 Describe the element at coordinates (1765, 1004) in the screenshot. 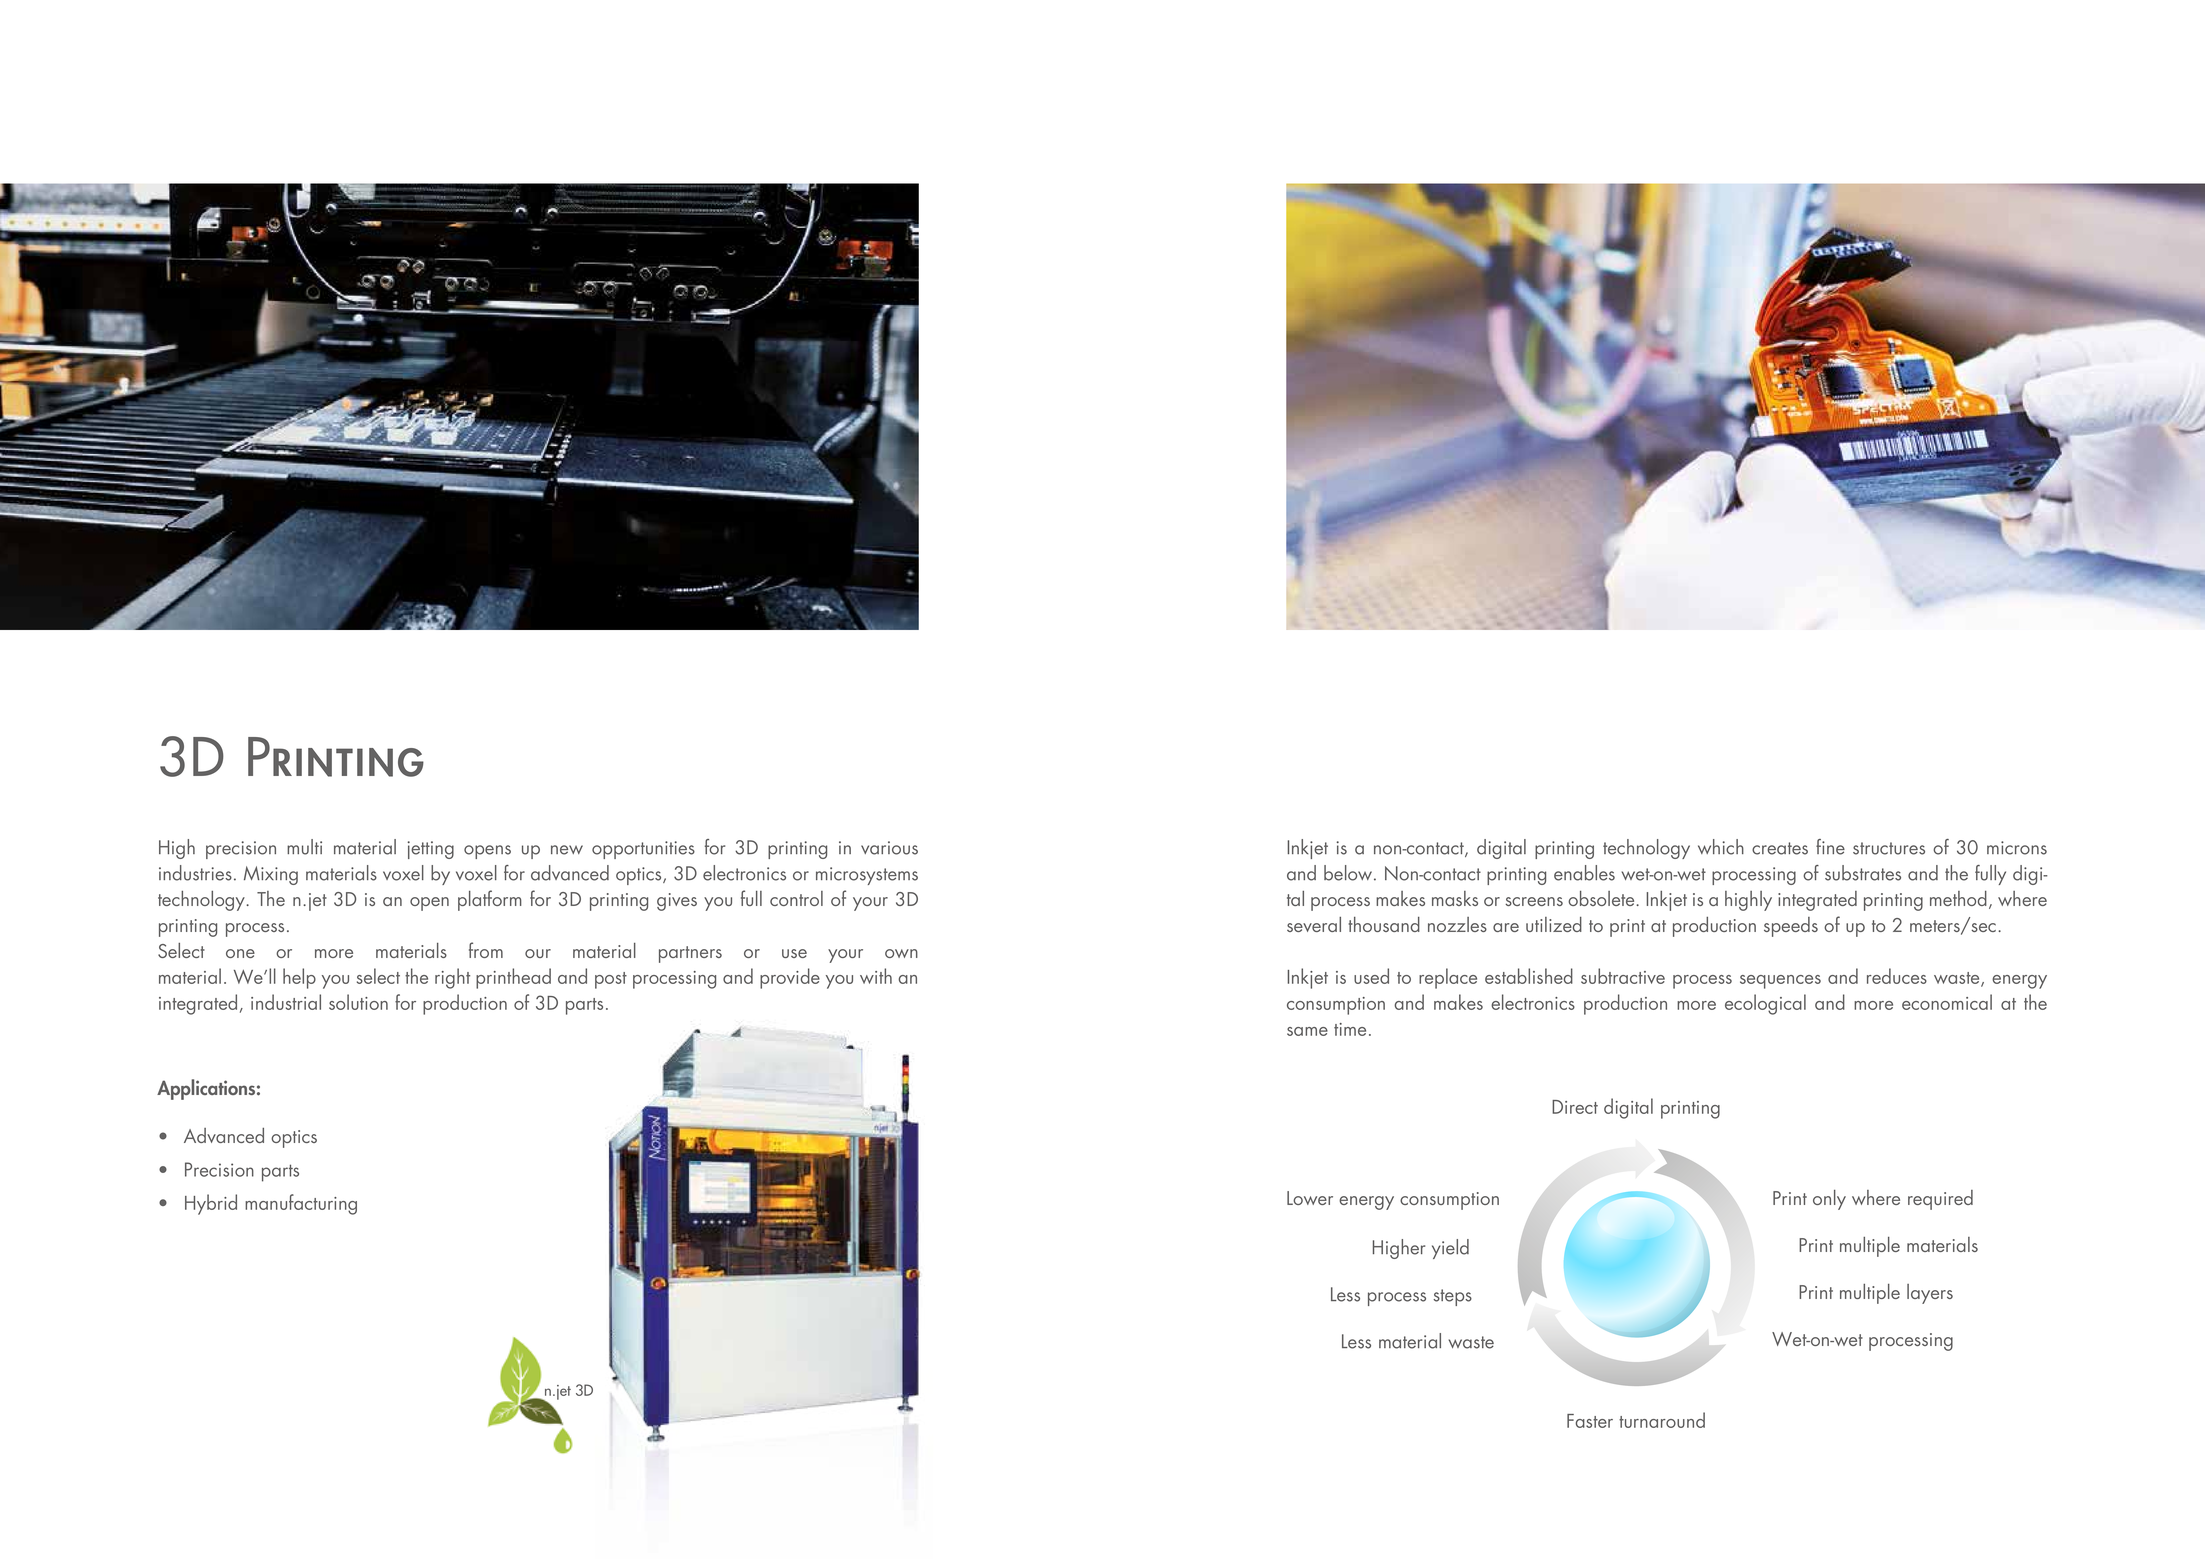

I see `ecological` at that location.
